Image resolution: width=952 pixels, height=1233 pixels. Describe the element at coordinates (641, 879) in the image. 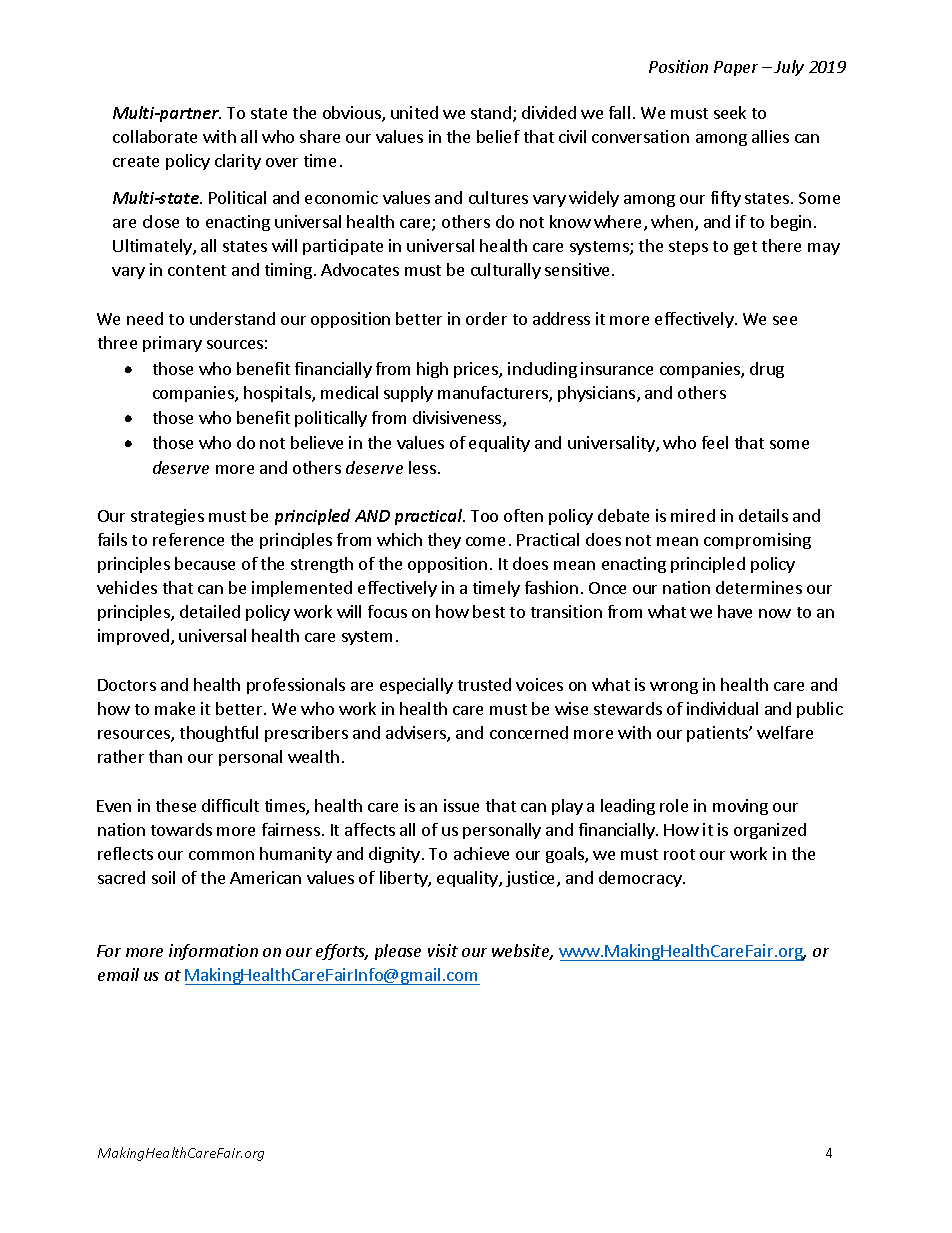

I see `democracy` at that location.
